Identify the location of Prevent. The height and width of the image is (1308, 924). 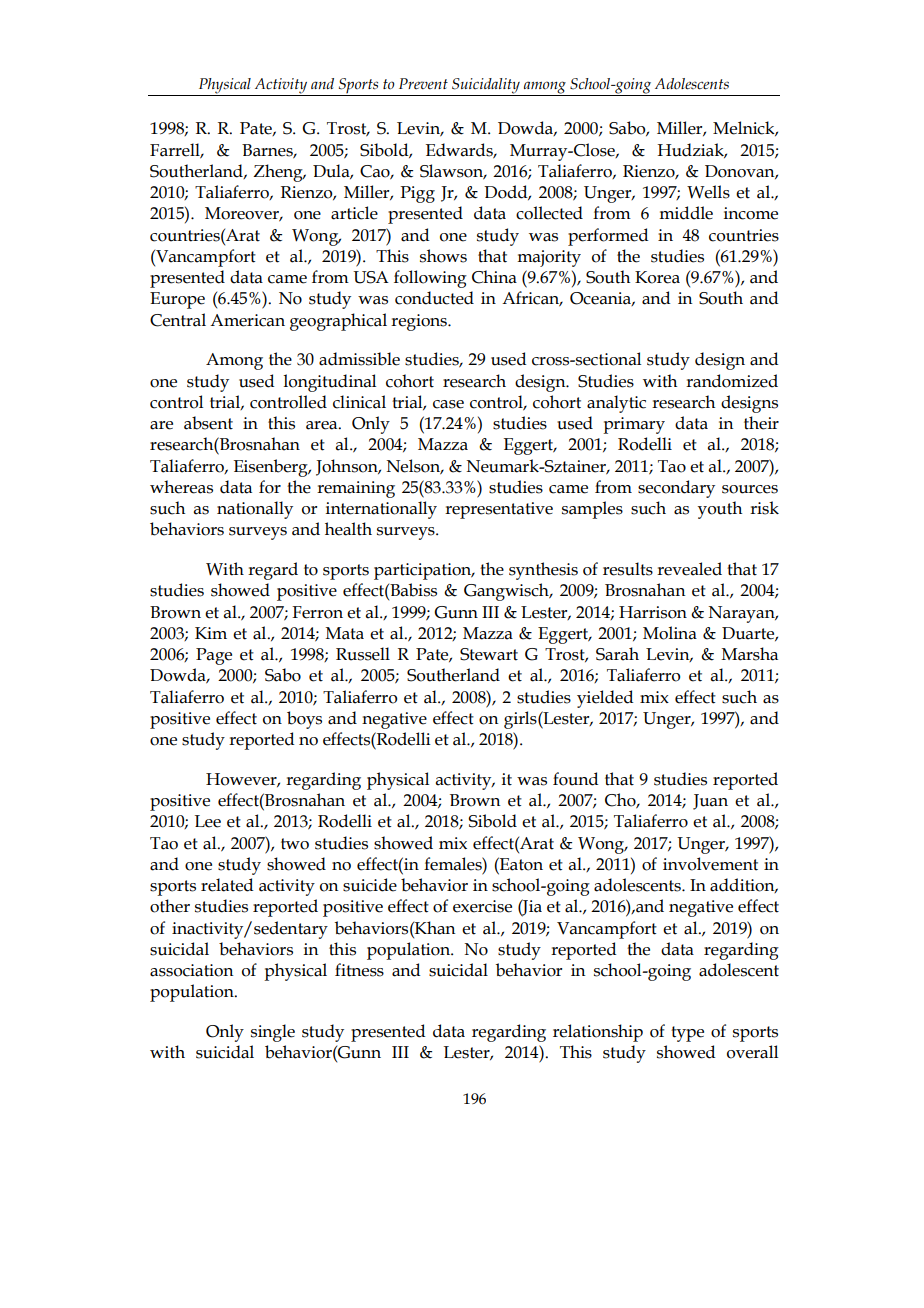
(423, 84).
